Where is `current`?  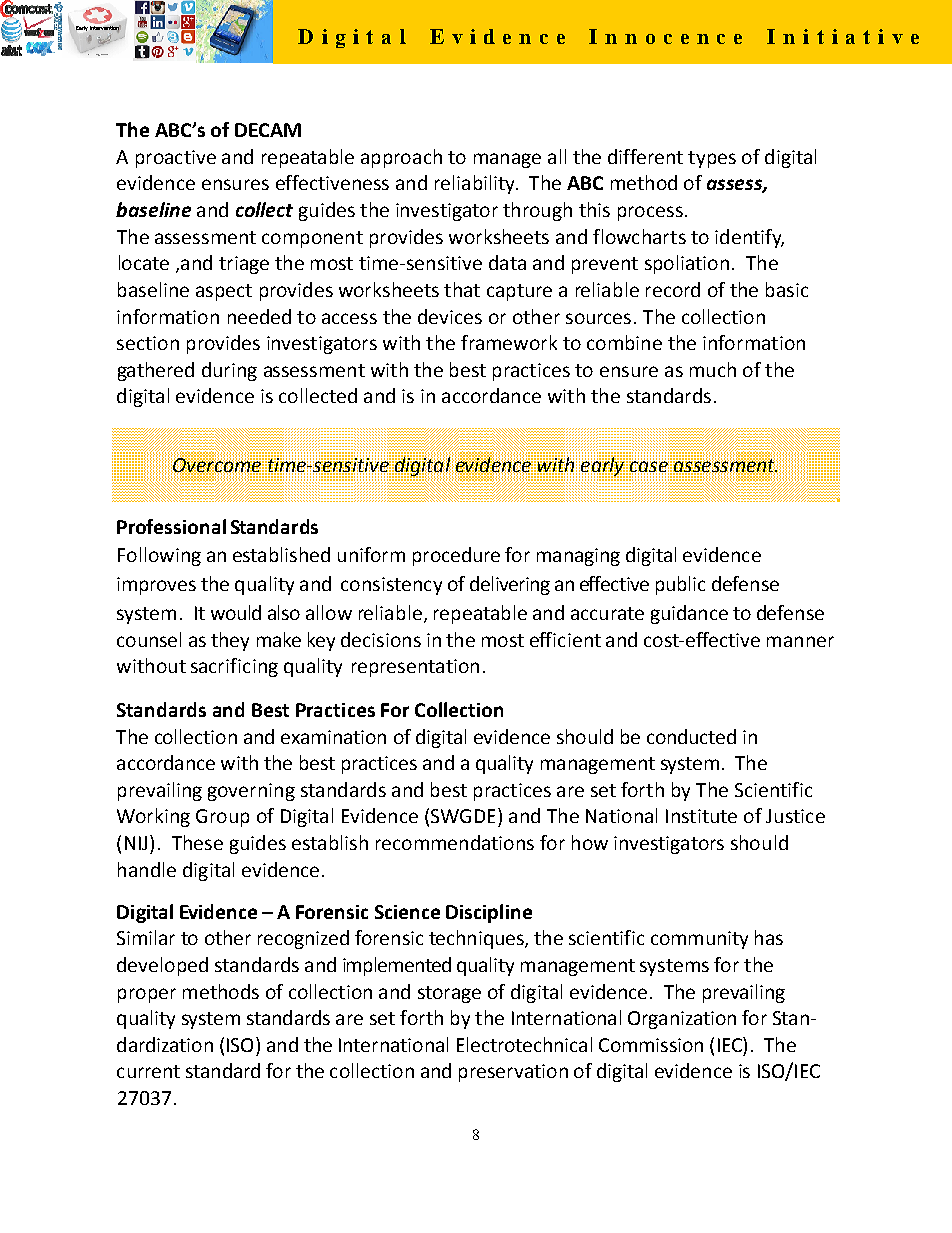
current is located at coordinates (148, 1071).
